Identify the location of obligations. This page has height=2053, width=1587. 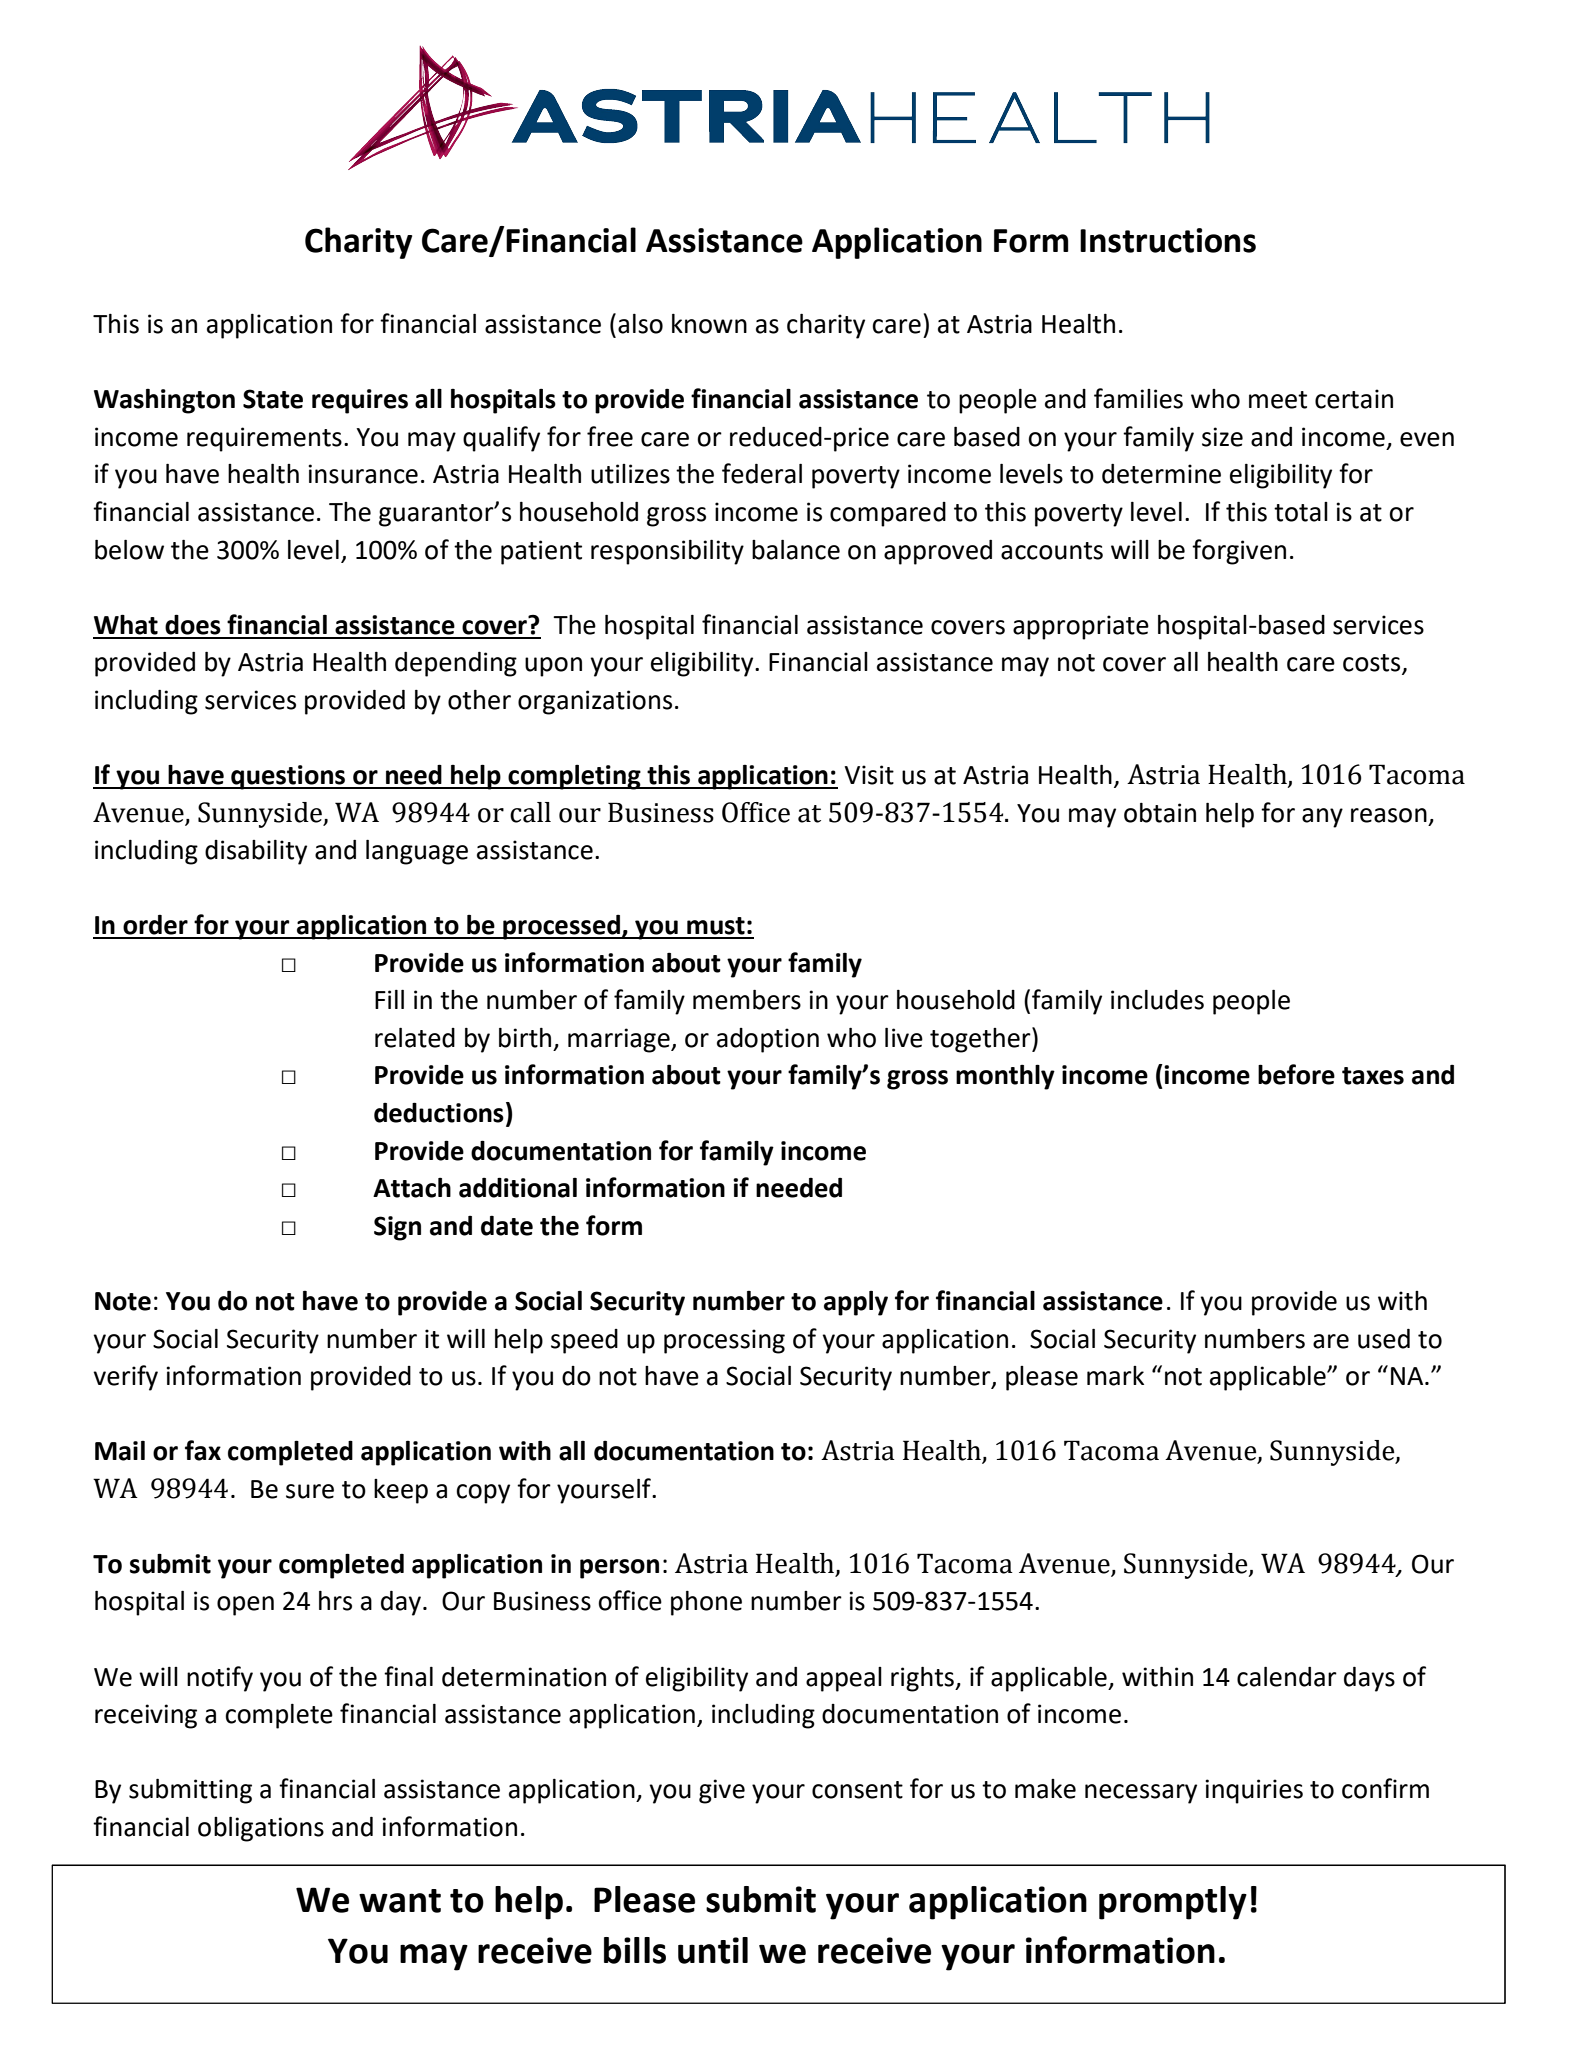
(261, 1829).
